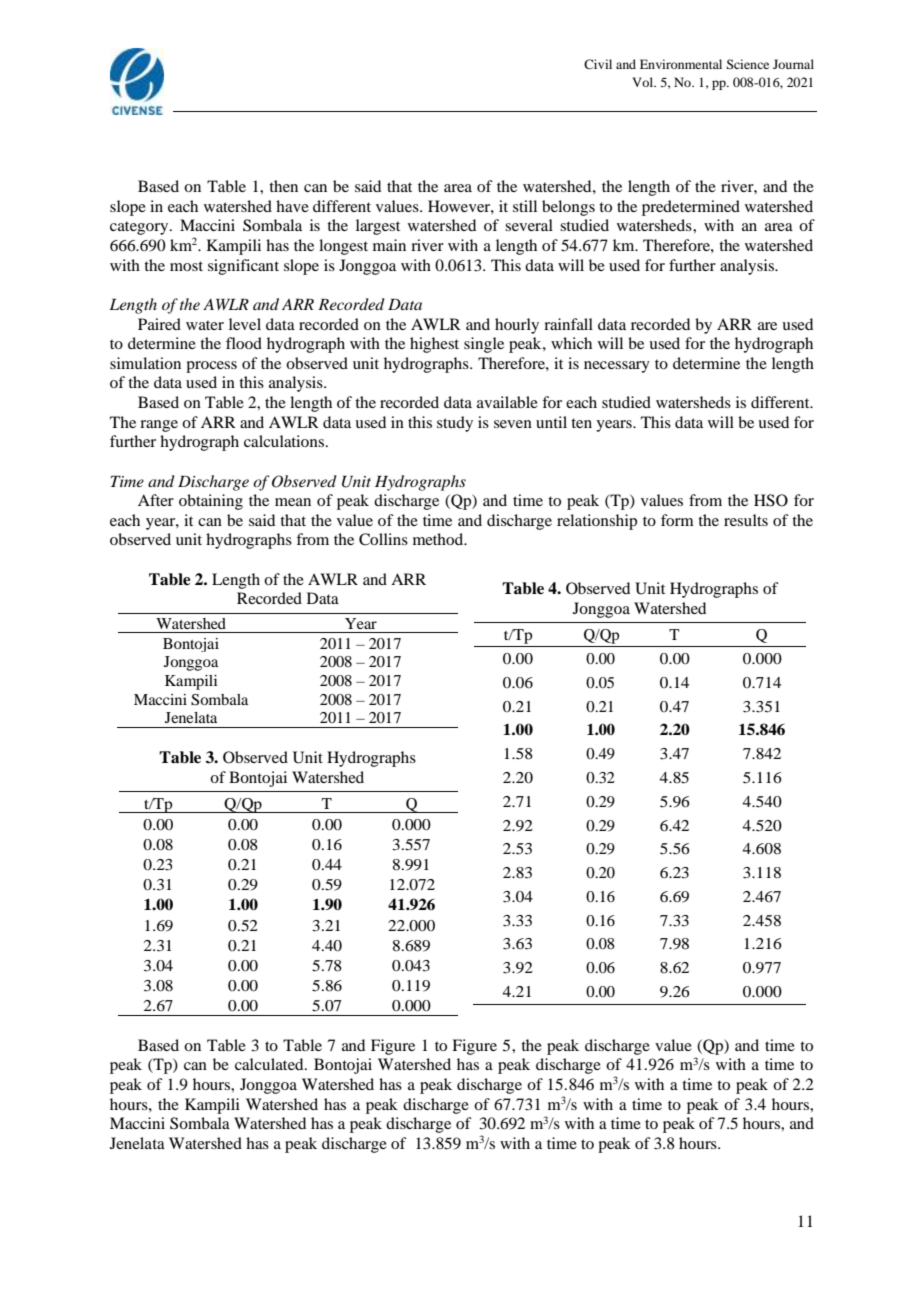 The width and height of the document is (924, 1307). Describe the element at coordinates (598, 64) in the document. I see `Civil` at that location.
